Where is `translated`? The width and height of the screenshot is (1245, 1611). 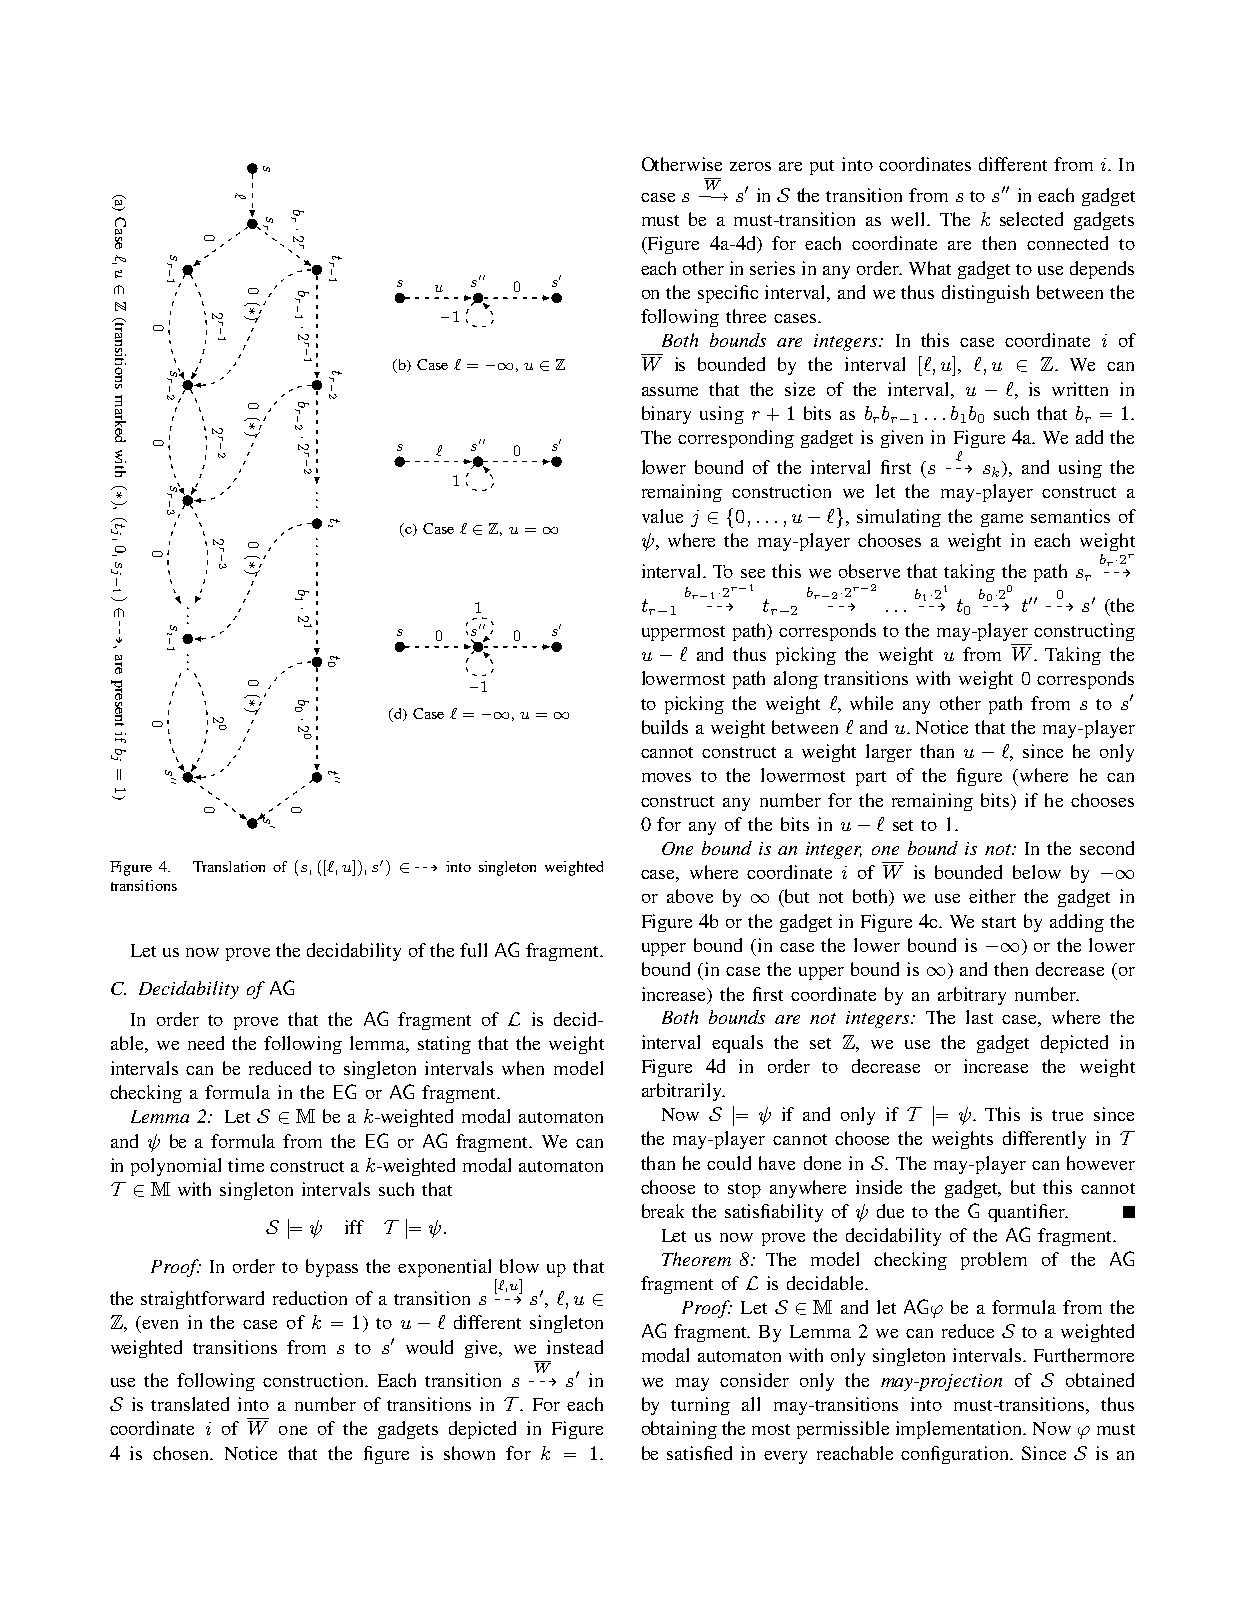
translated is located at coordinates (190, 1404).
